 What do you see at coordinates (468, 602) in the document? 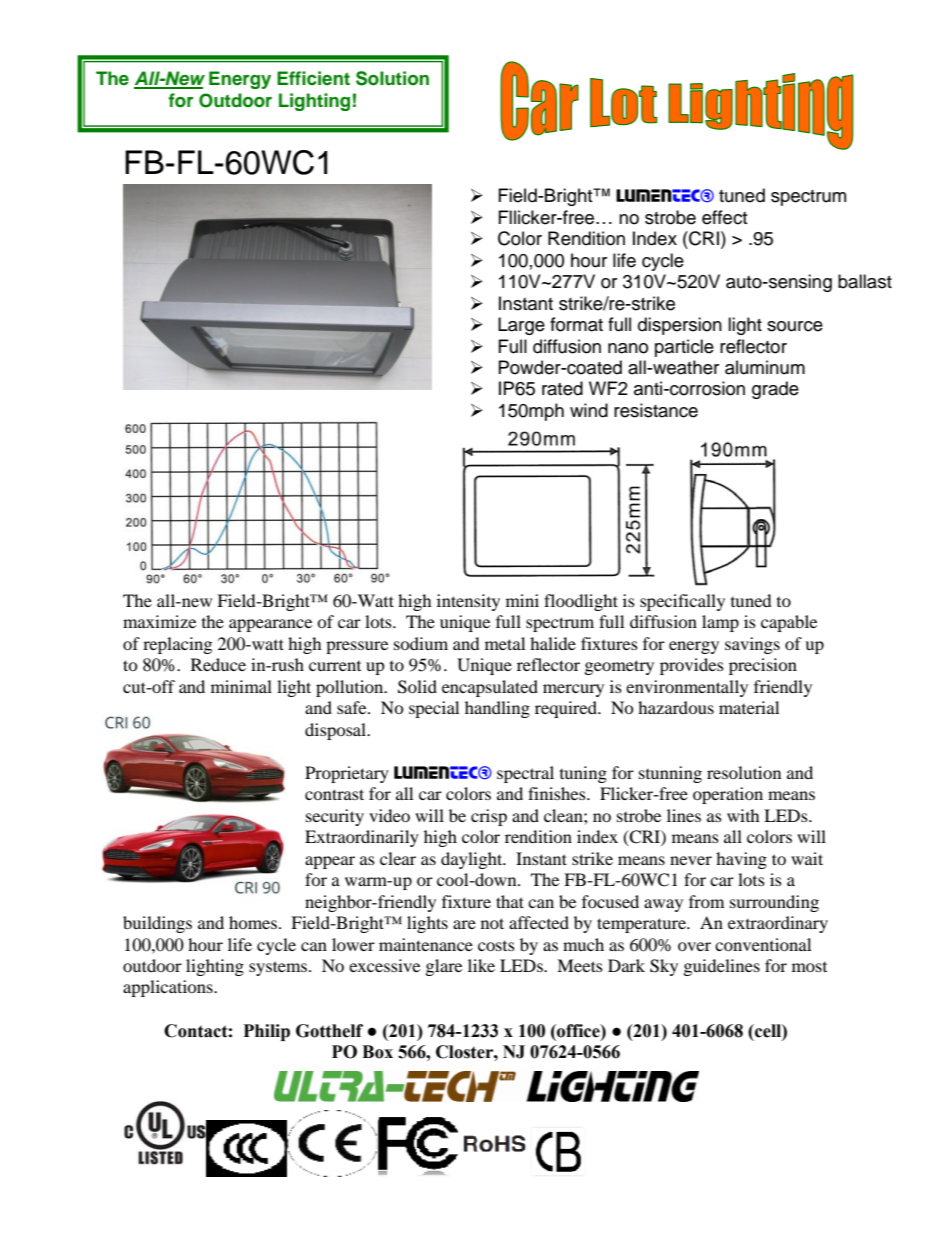
I see `intensity` at bounding box center [468, 602].
